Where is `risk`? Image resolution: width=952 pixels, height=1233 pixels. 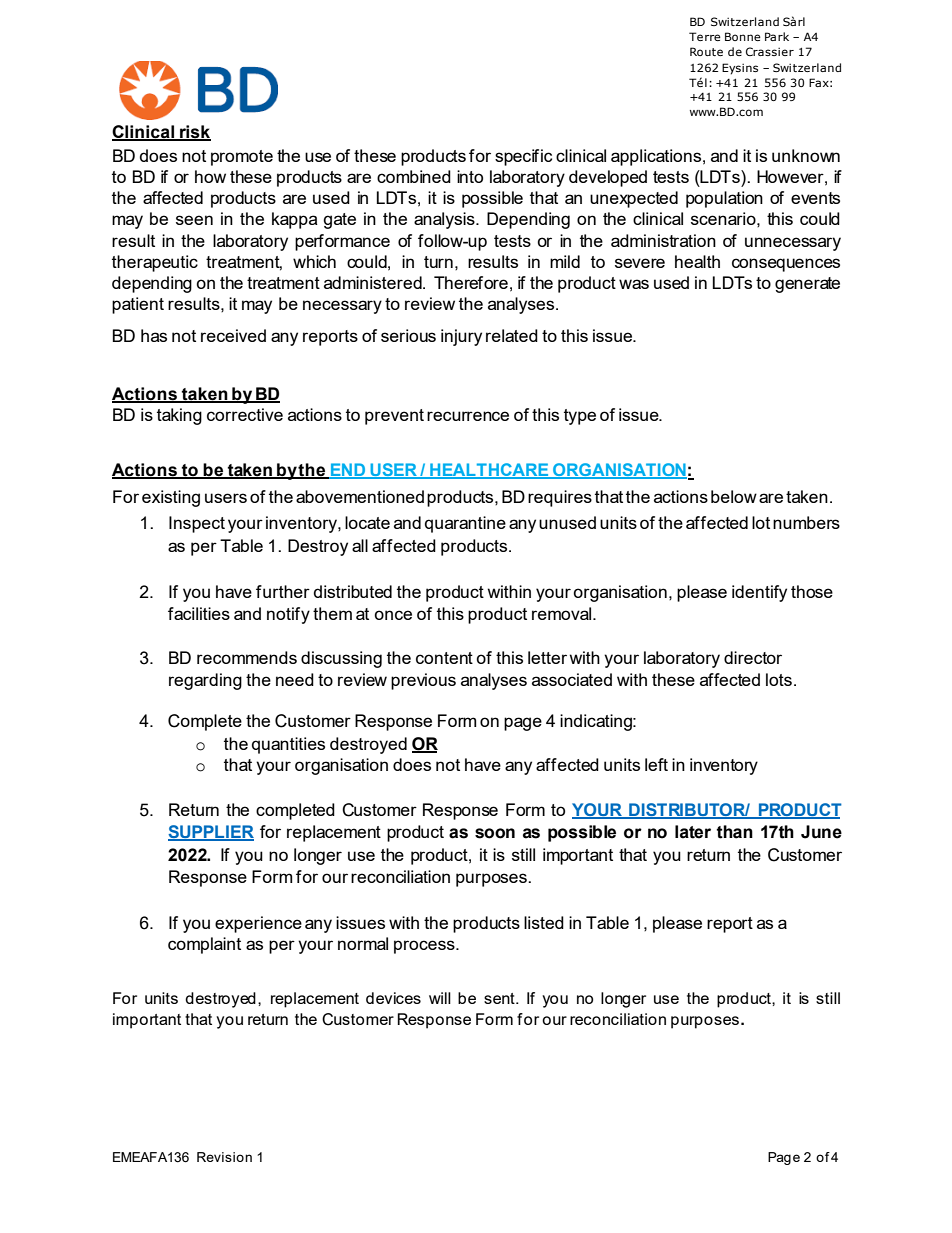 risk is located at coordinates (194, 133).
